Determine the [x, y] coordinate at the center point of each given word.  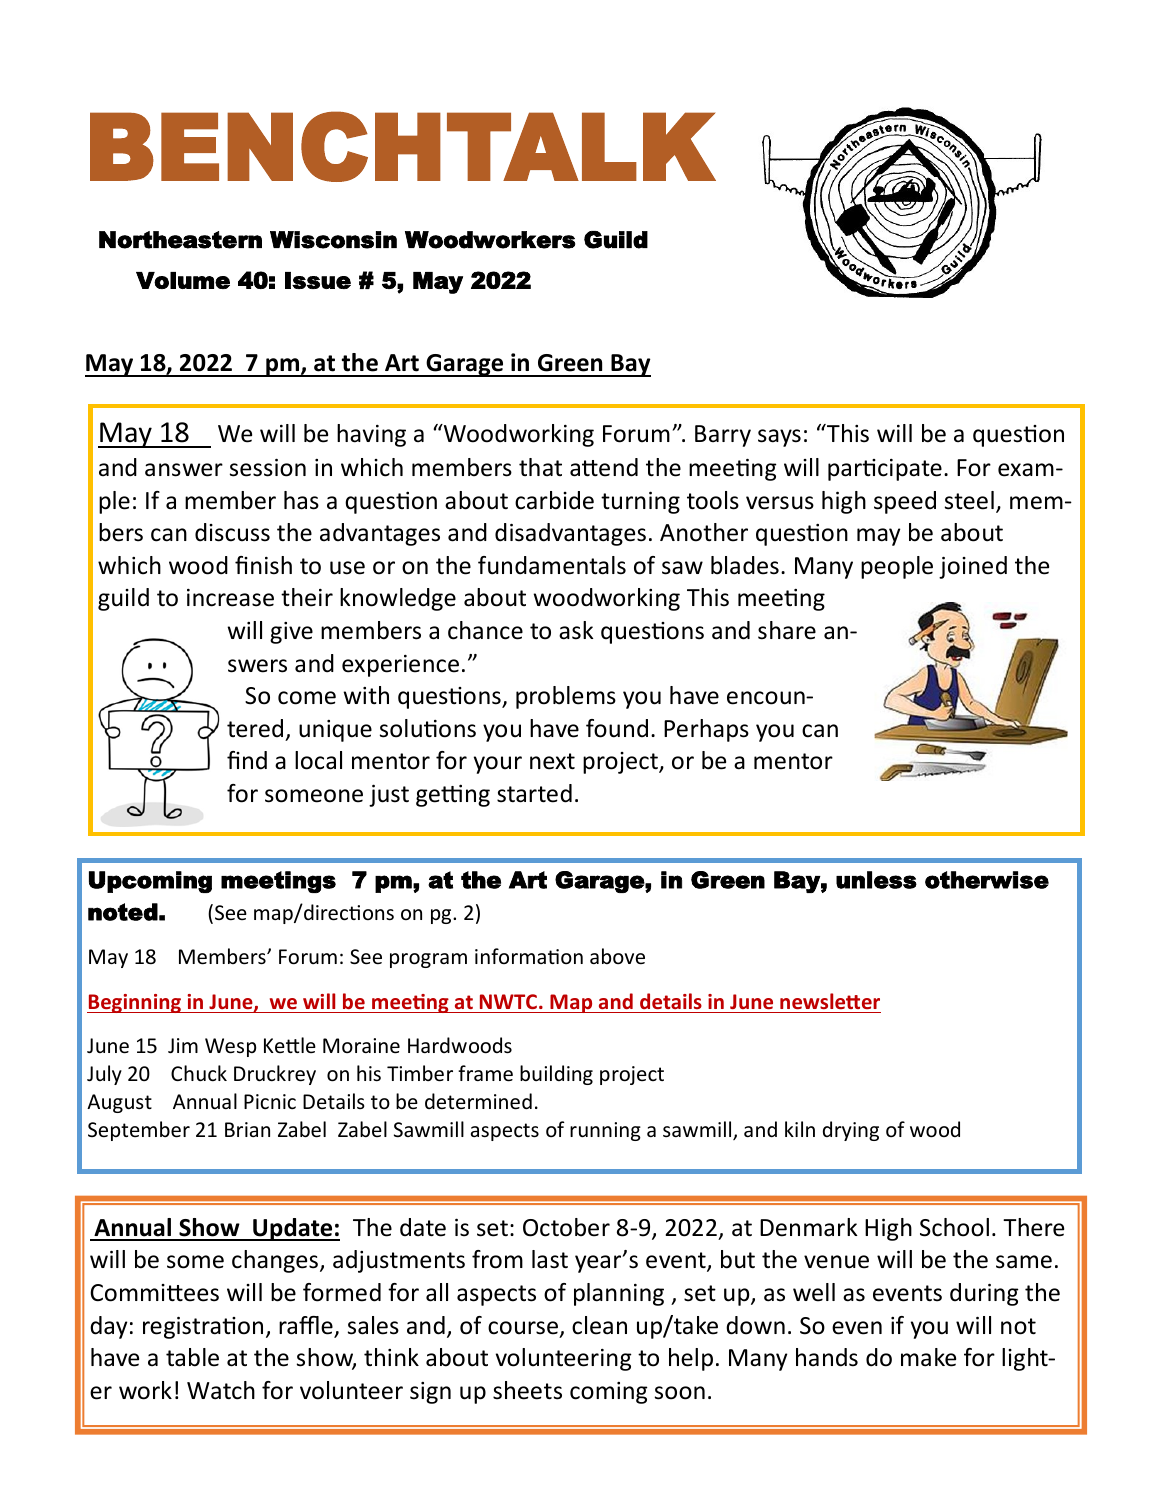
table [192, 1357]
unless [876, 880]
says [779, 438]
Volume [183, 280]
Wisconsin [333, 240]
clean [599, 1325]
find [247, 760]
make [928, 1357]
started [534, 793]
